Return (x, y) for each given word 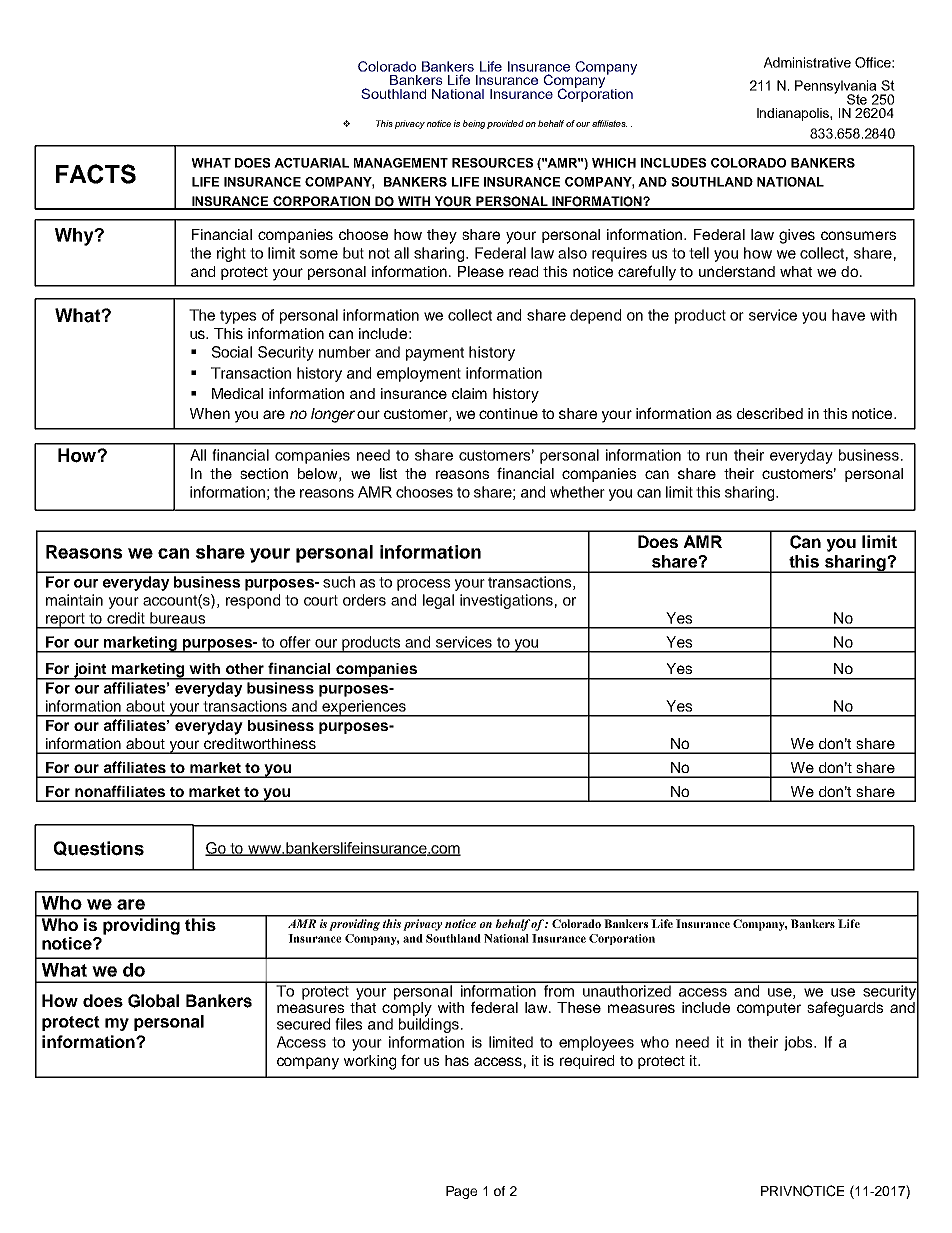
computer (769, 1009)
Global (153, 1001)
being (474, 124)
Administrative (807, 62)
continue (508, 413)
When (210, 413)
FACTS (96, 174)
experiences (364, 708)
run (716, 456)
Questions (99, 848)
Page (461, 1192)
